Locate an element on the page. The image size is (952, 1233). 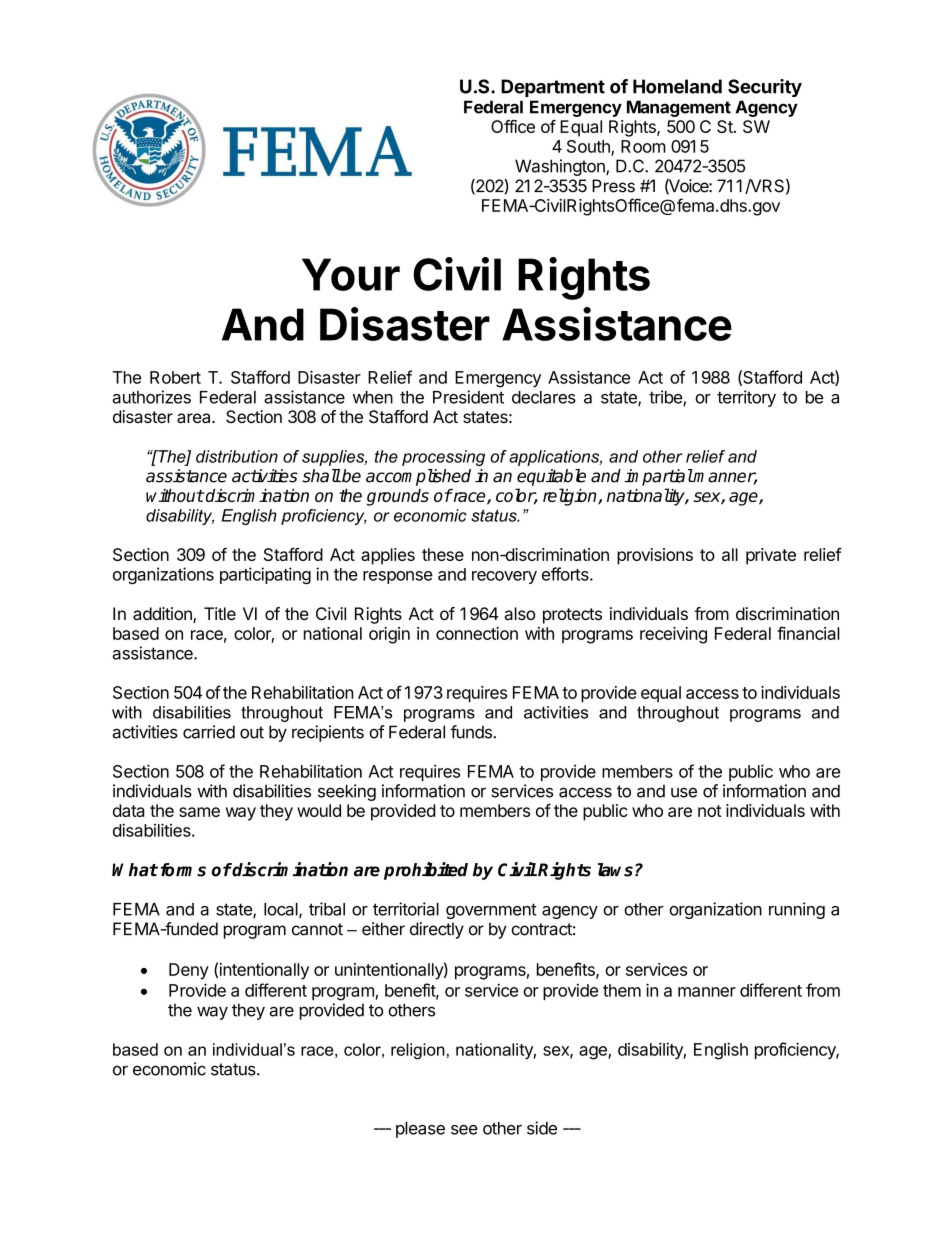
use is located at coordinates (684, 792).
